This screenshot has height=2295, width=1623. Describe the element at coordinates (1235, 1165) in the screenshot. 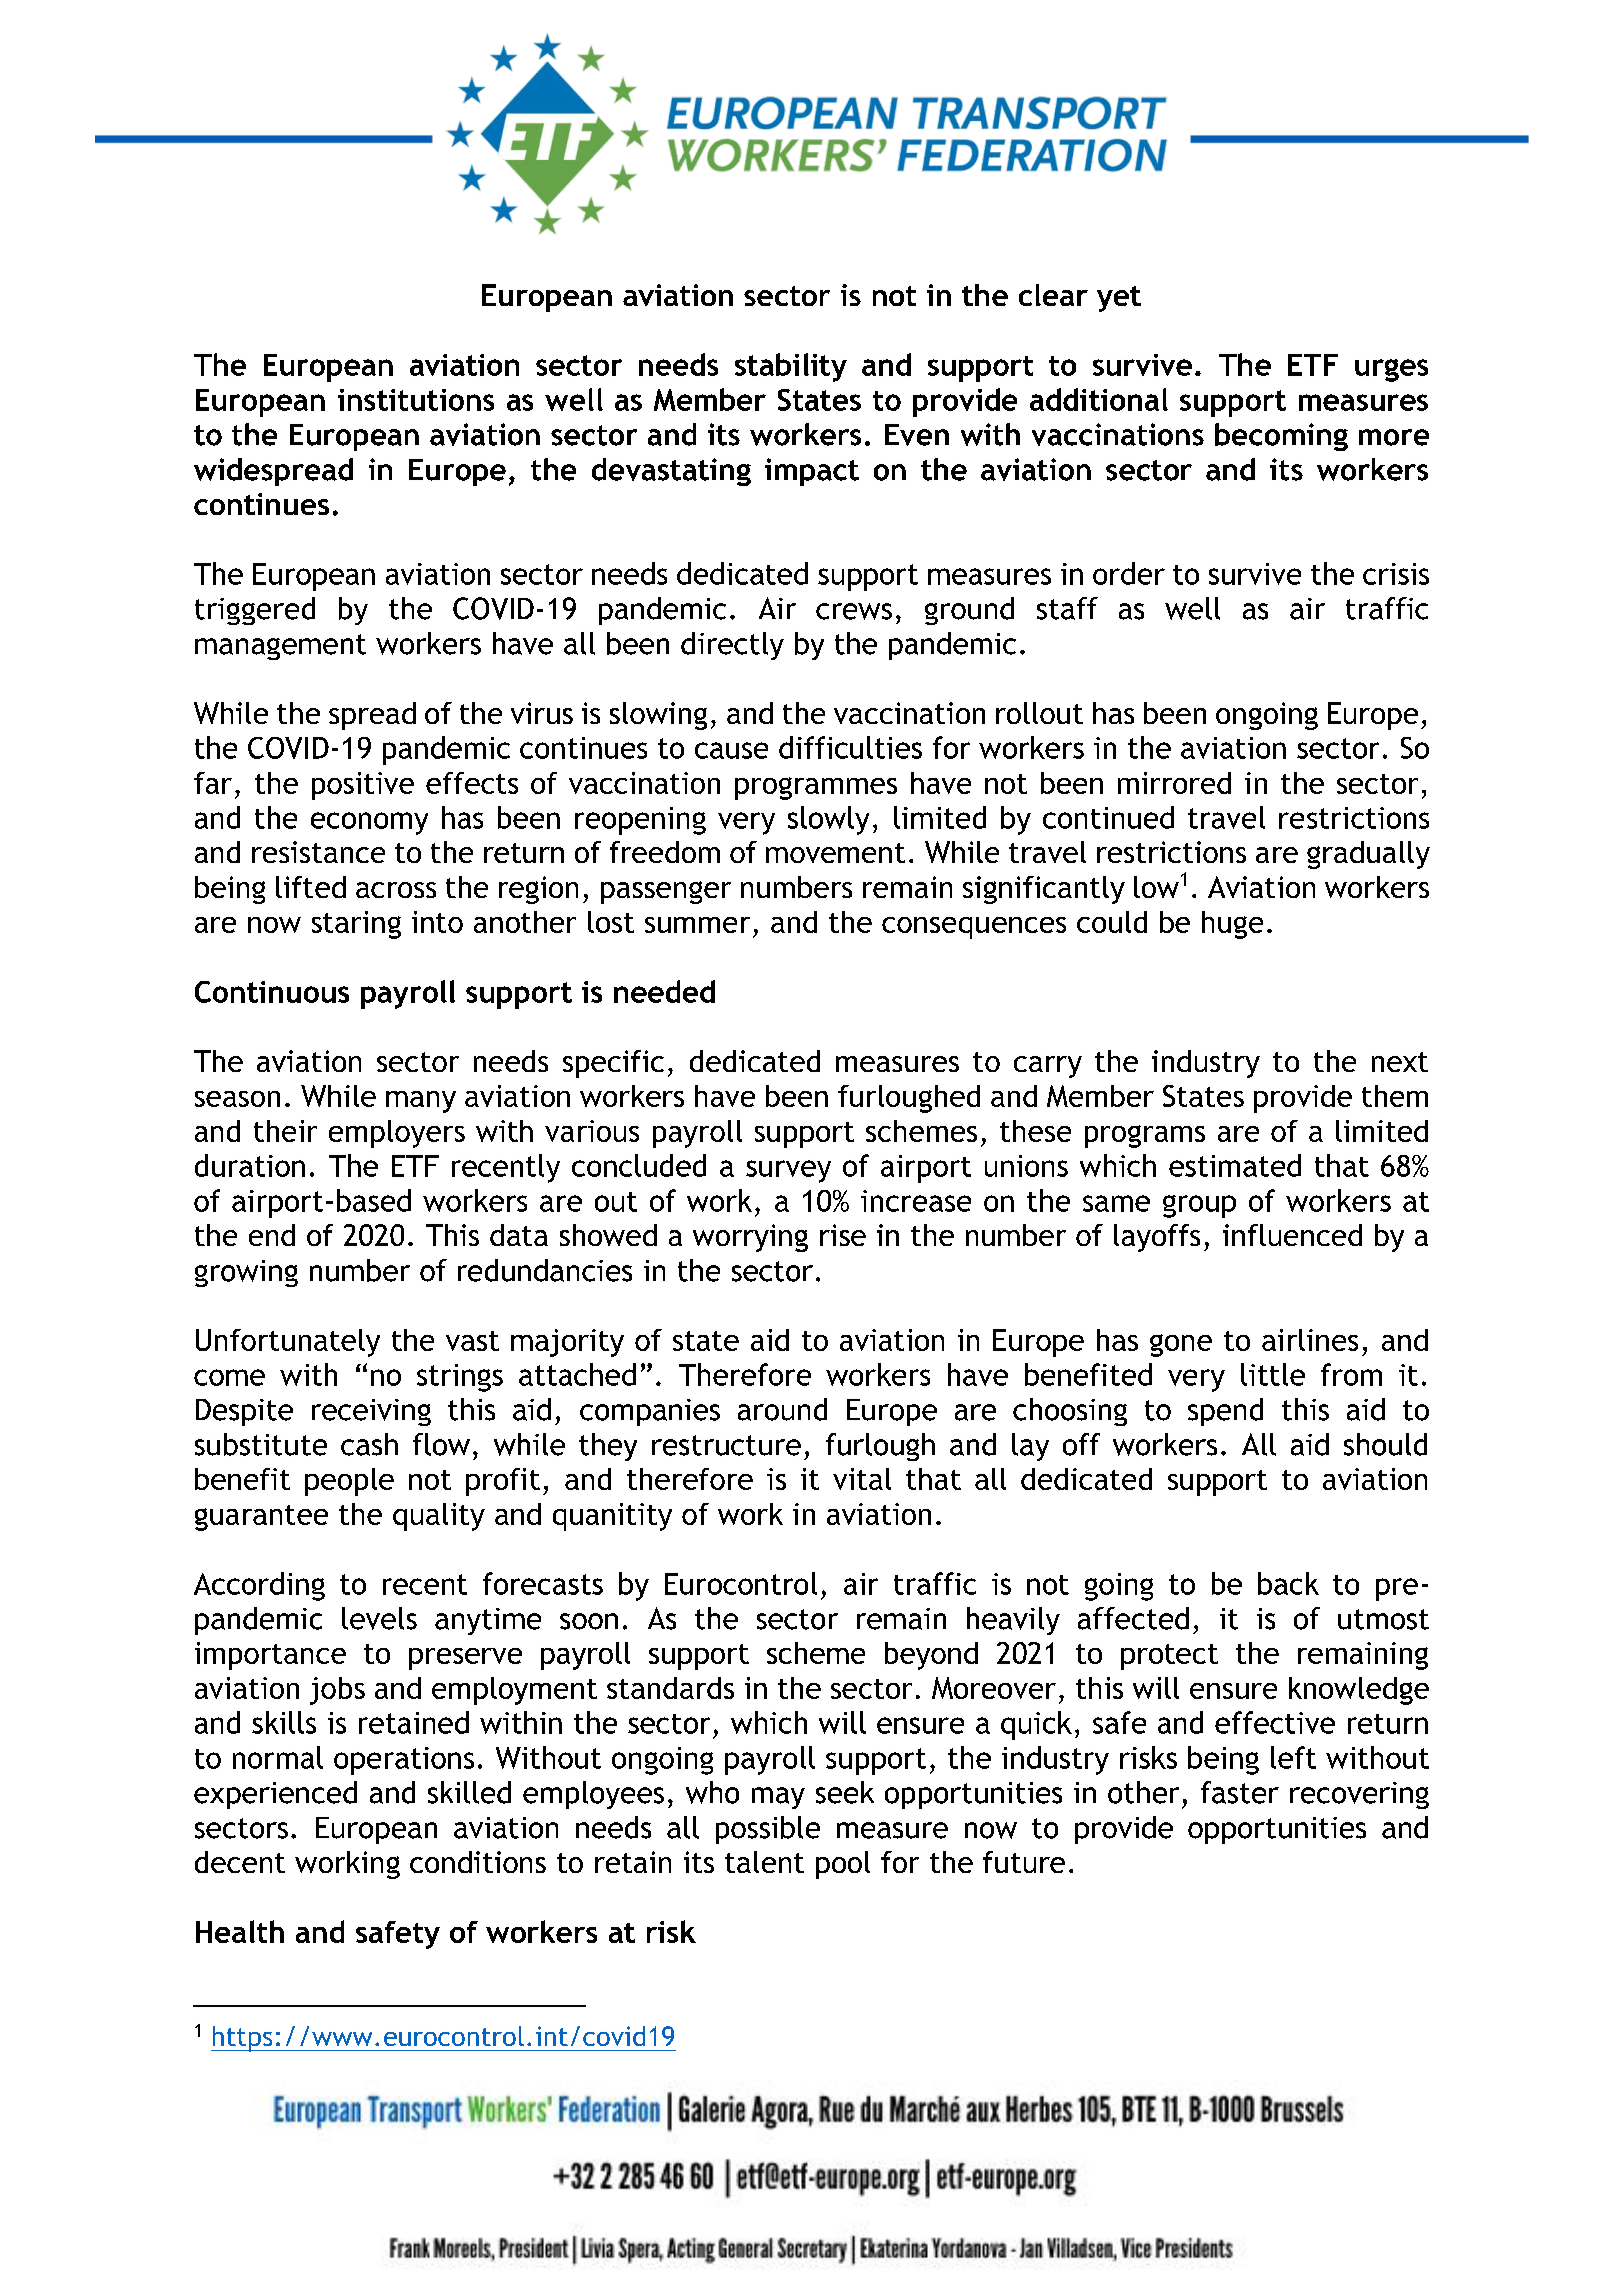

I see `estimated` at that location.
